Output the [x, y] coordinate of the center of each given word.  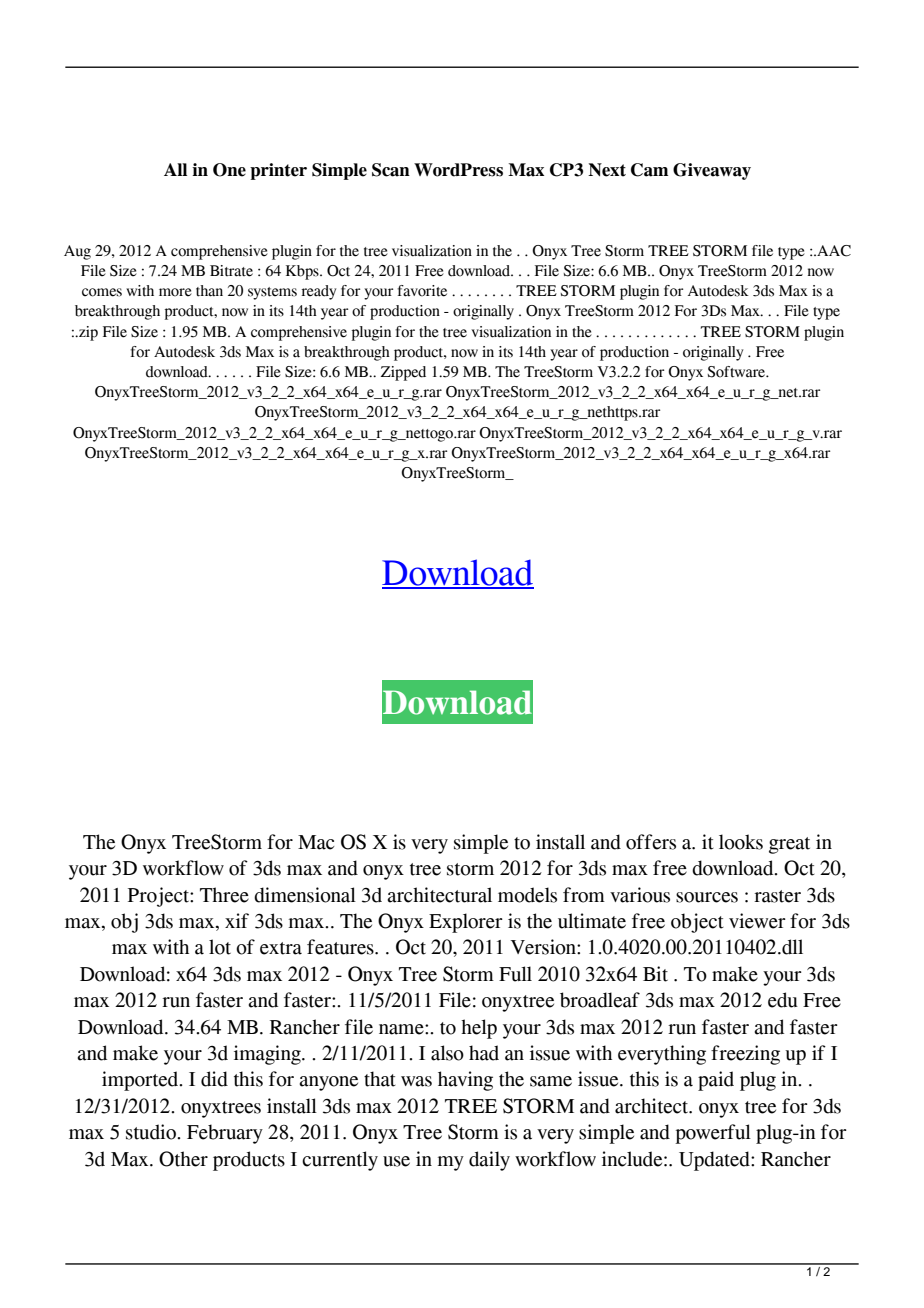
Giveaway [712, 171]
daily [489, 1161]
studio [152, 1132]
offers [651, 842]
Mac [316, 842]
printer [278, 171]
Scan [391, 170]
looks [741, 842]
